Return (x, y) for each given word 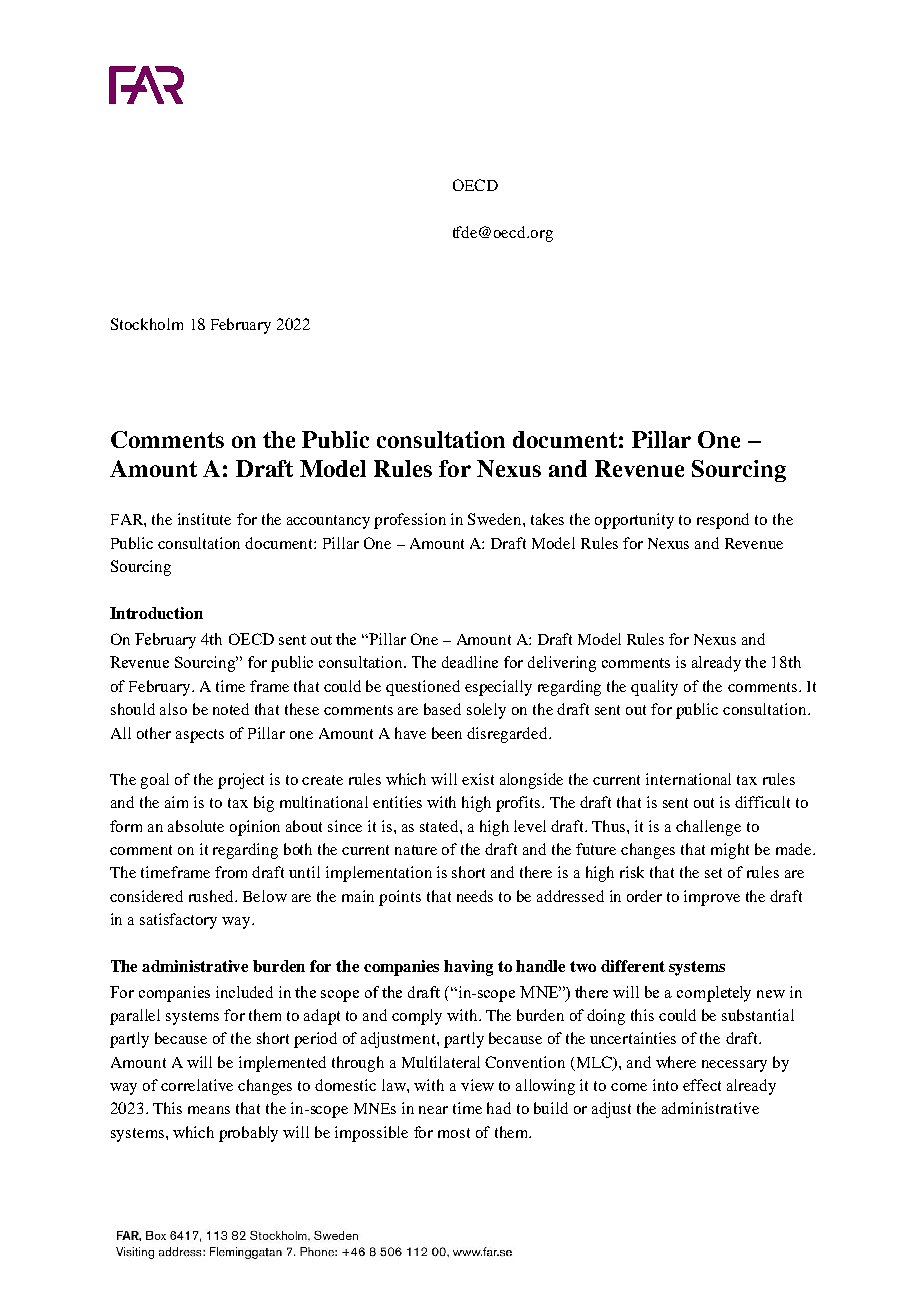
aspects (200, 736)
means (209, 1110)
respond (723, 521)
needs (475, 896)
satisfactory (178, 921)
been (447, 733)
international (688, 779)
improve (712, 898)
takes (547, 519)
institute (204, 519)
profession (410, 521)
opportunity (634, 521)
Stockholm (147, 324)
